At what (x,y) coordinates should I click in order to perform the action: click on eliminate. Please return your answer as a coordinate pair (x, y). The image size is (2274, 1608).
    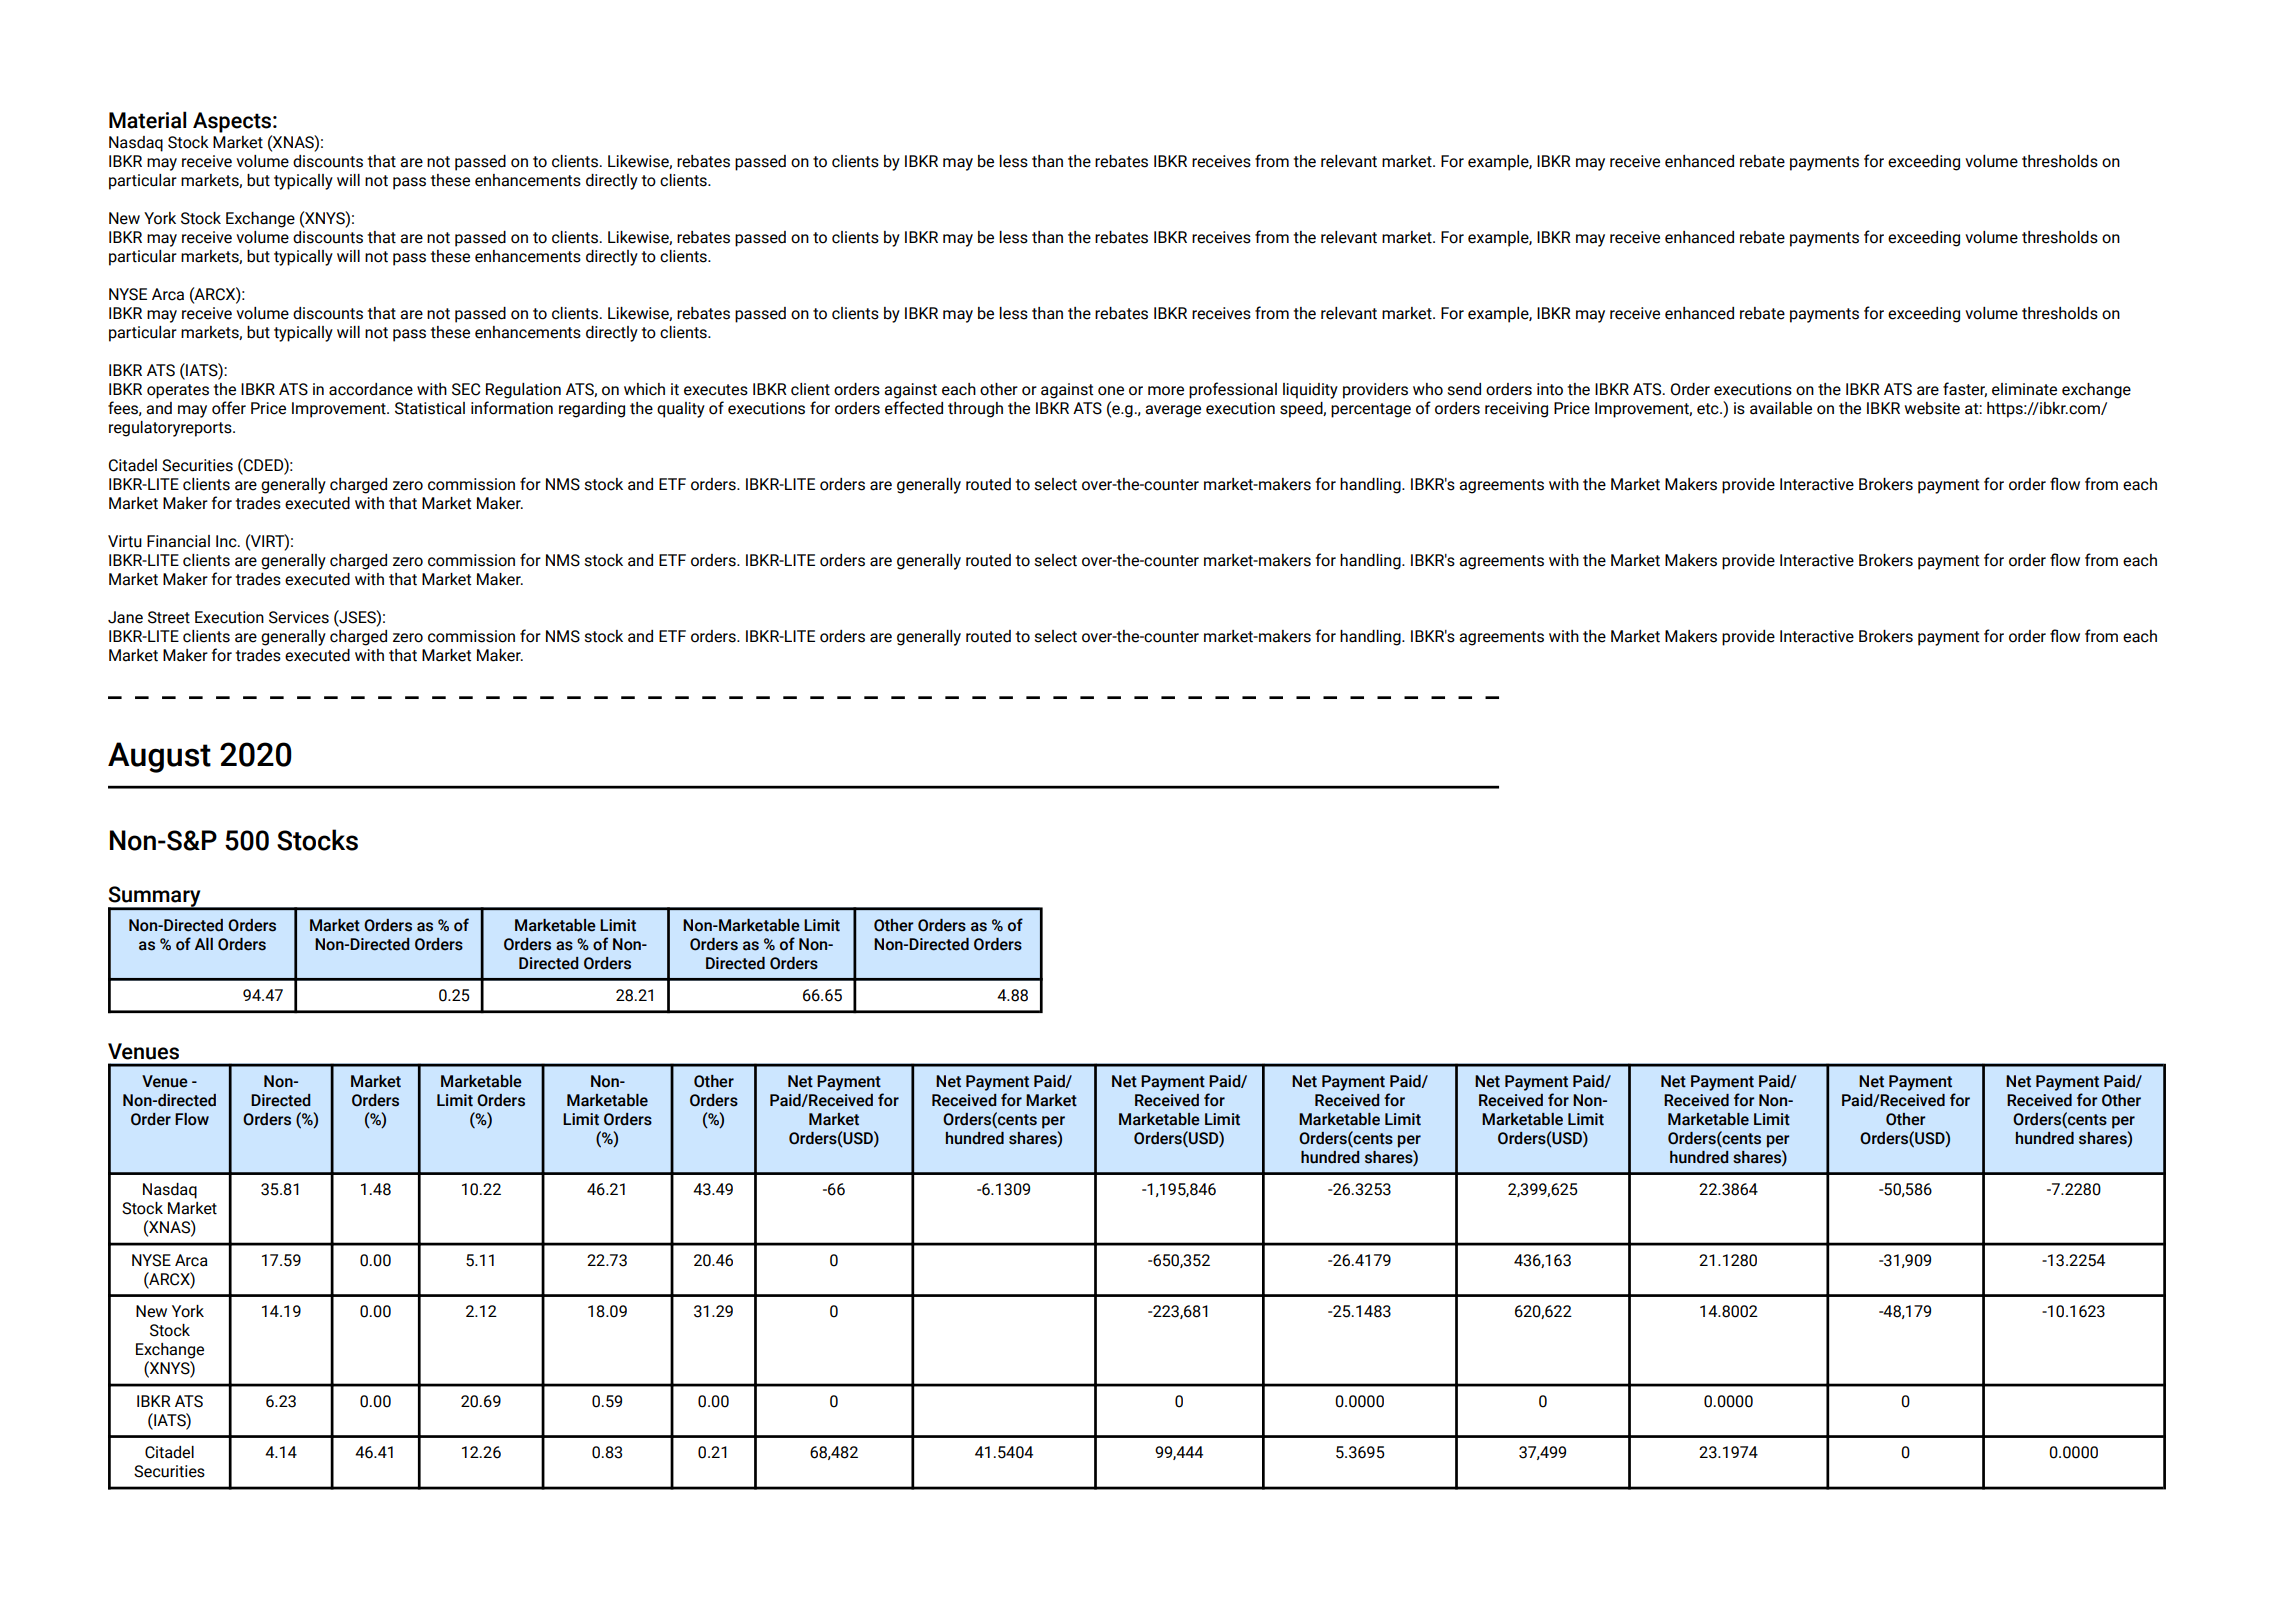
    Looking at the image, I should click on (2024, 389).
